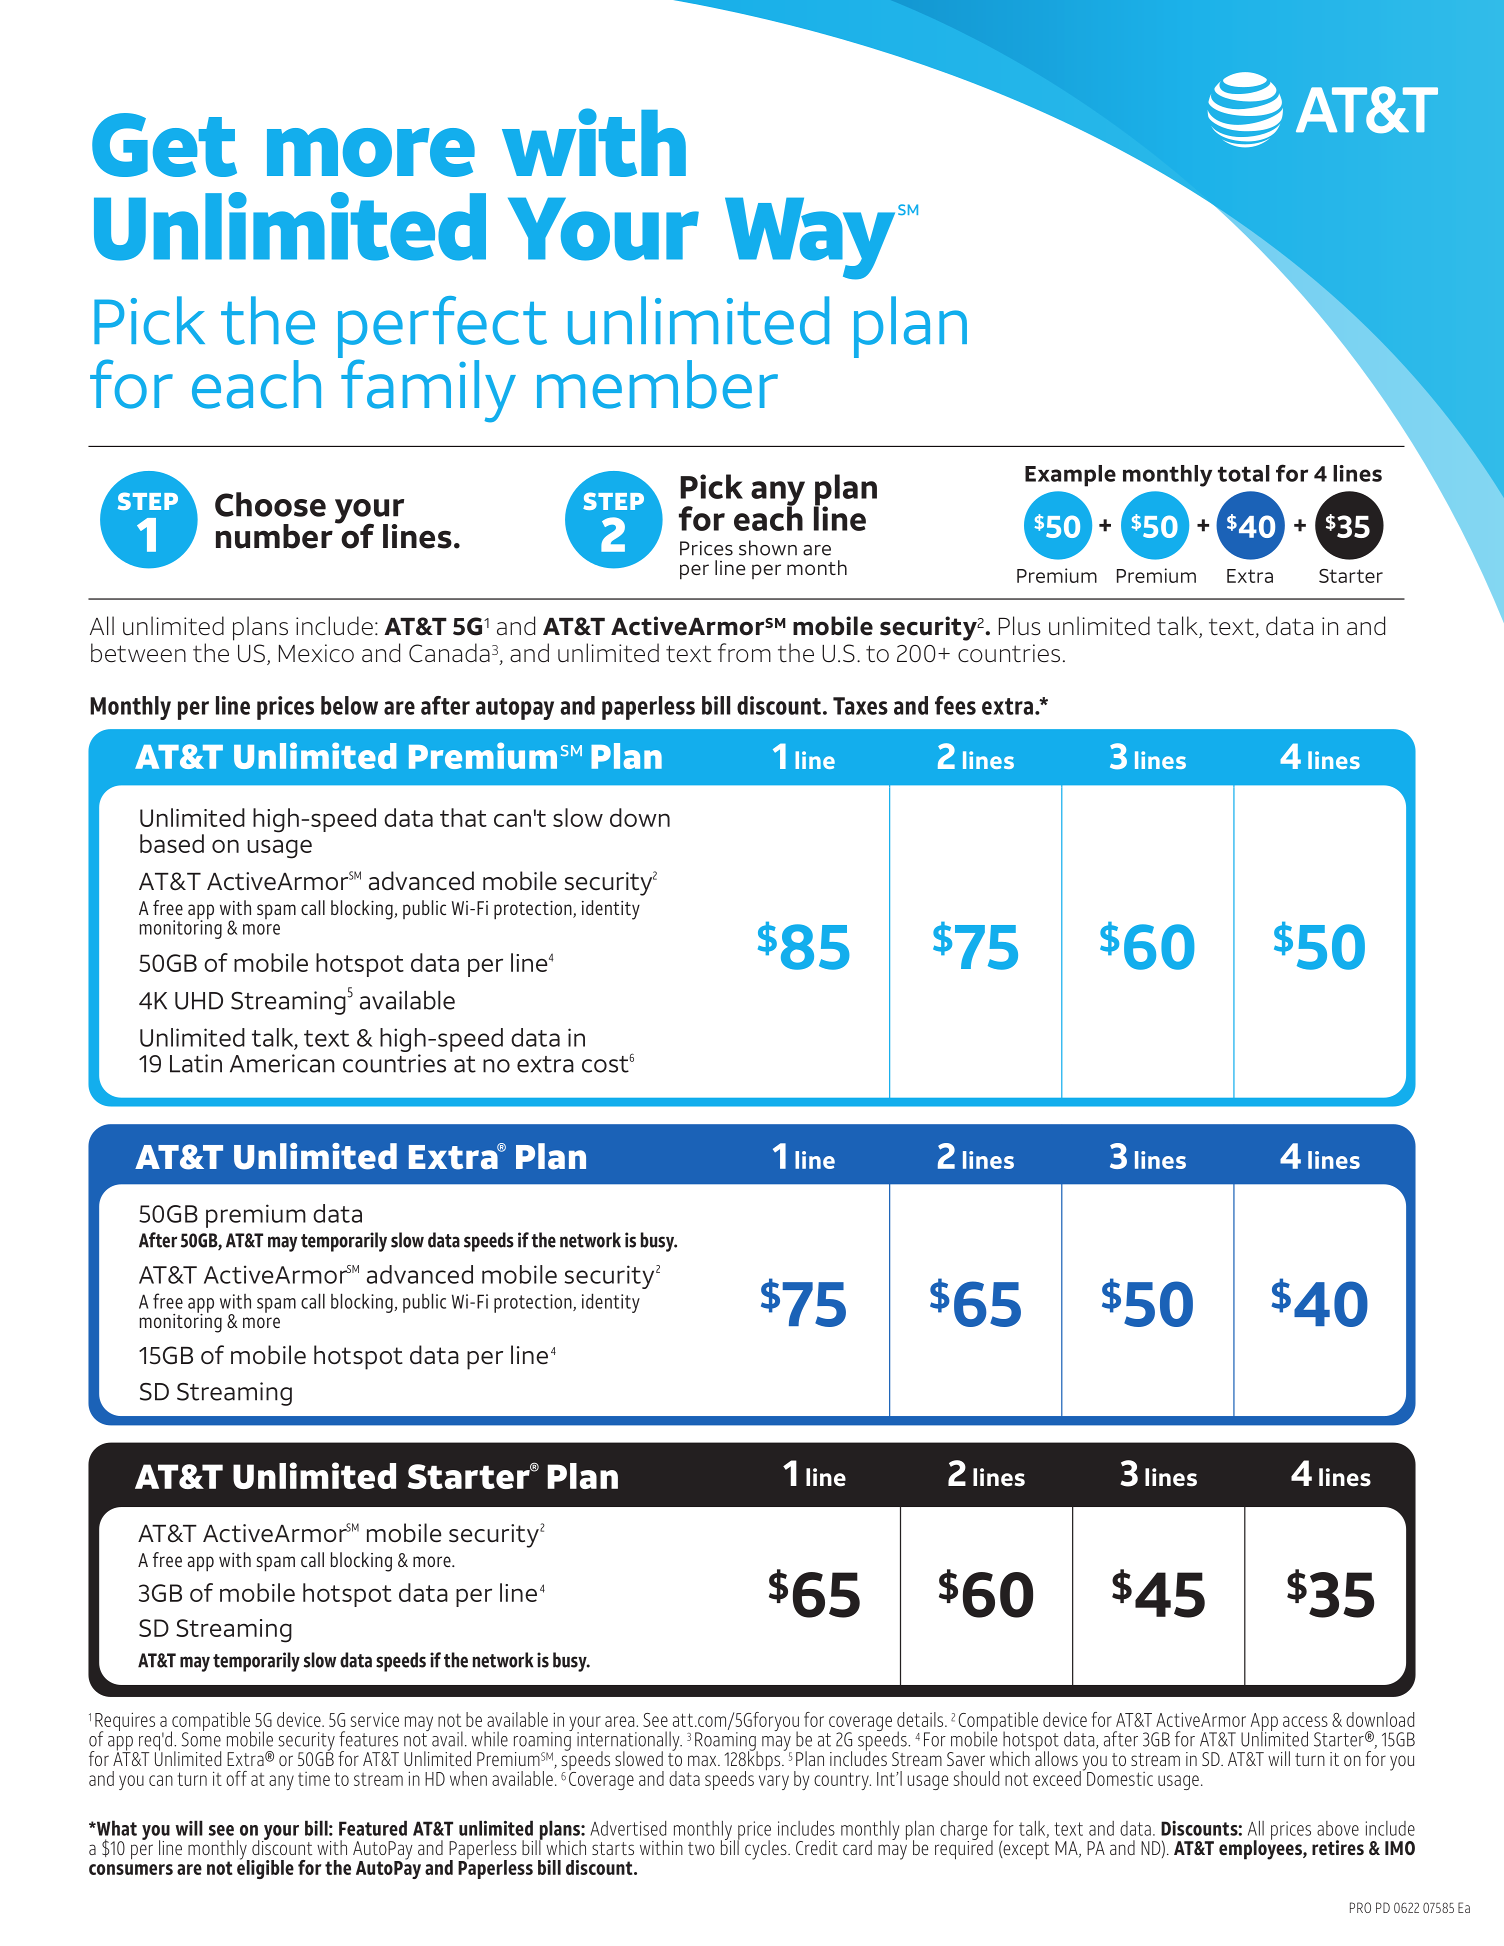 The height and width of the document is (1946, 1504). I want to click on Get, so click(164, 145).
